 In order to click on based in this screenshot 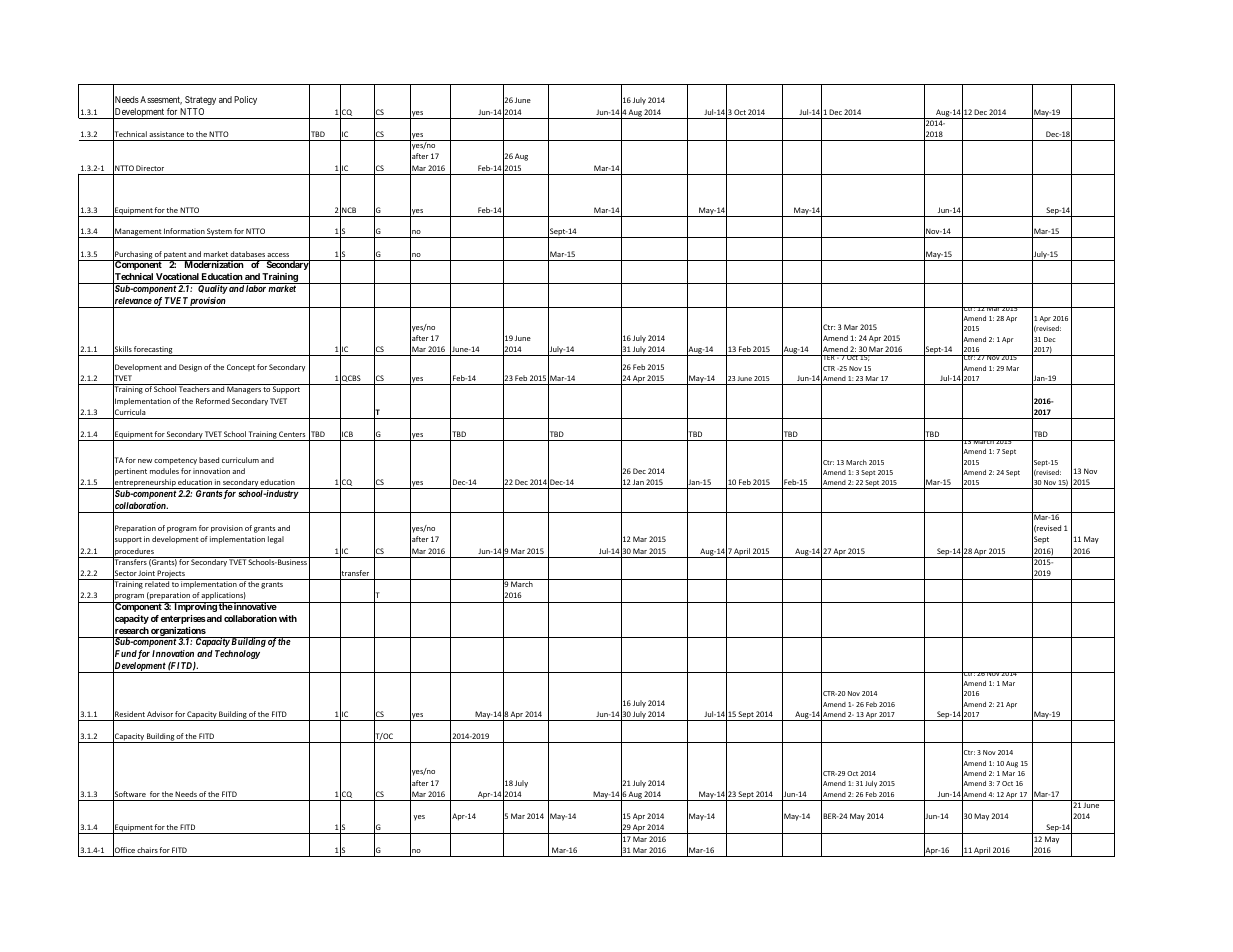, I will do `click(209, 460)`.
